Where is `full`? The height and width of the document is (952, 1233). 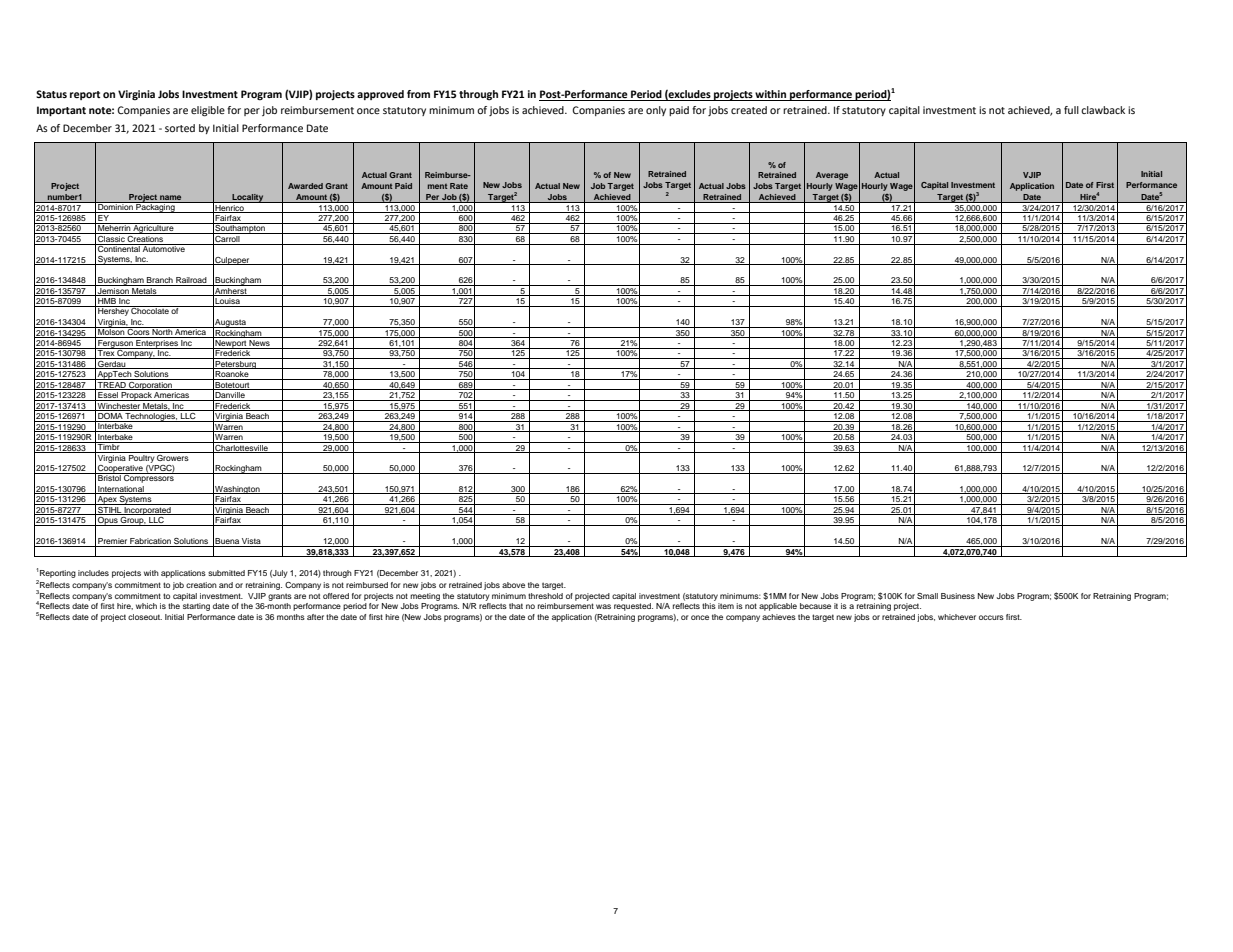
full is located at coordinates (1071, 110).
